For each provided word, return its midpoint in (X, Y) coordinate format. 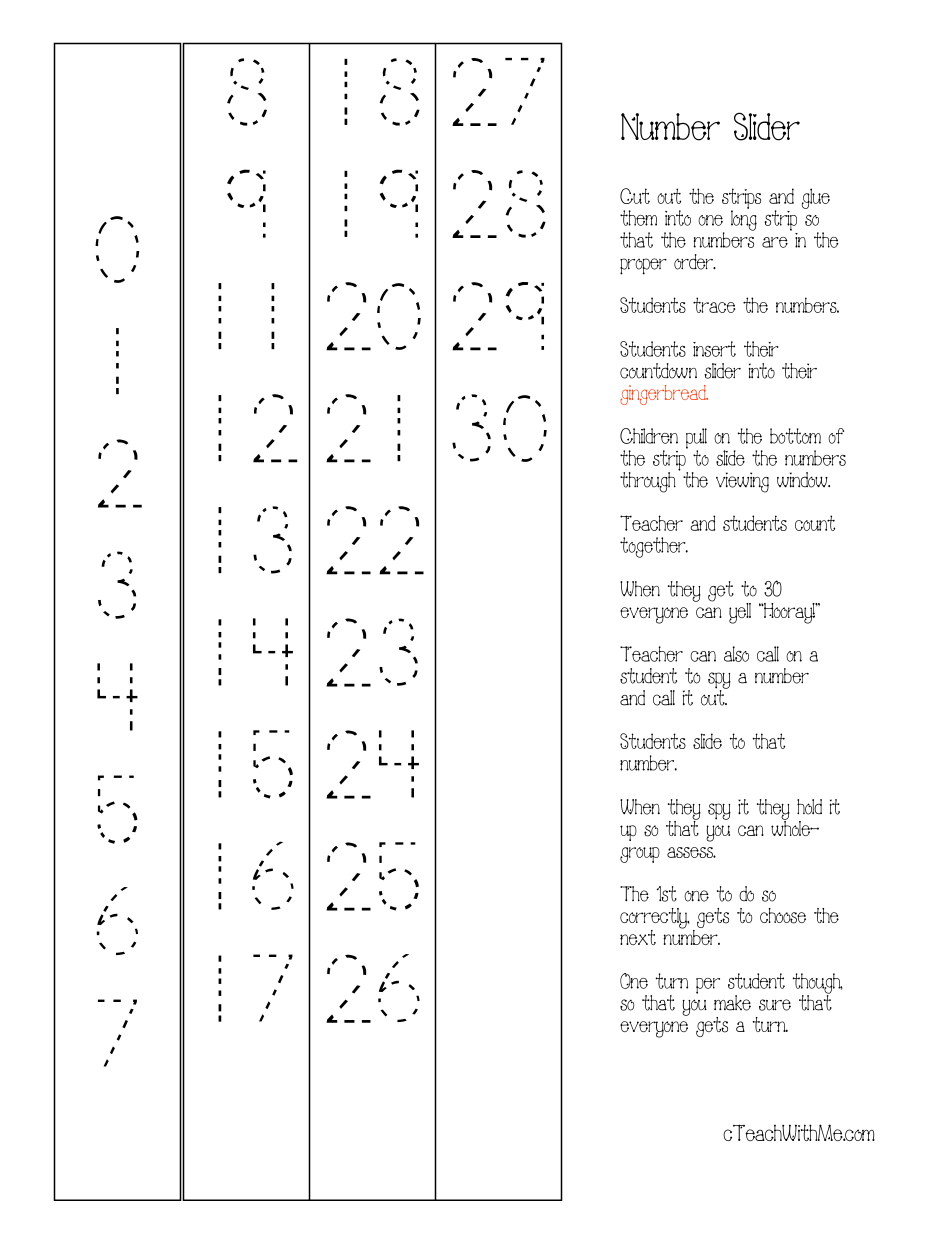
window (803, 480)
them (638, 218)
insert (714, 349)
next (638, 937)
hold (809, 807)
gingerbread (664, 395)
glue (816, 198)
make (732, 1003)
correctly (655, 919)
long (744, 219)
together (654, 547)
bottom (795, 436)
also (736, 654)
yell (740, 613)
